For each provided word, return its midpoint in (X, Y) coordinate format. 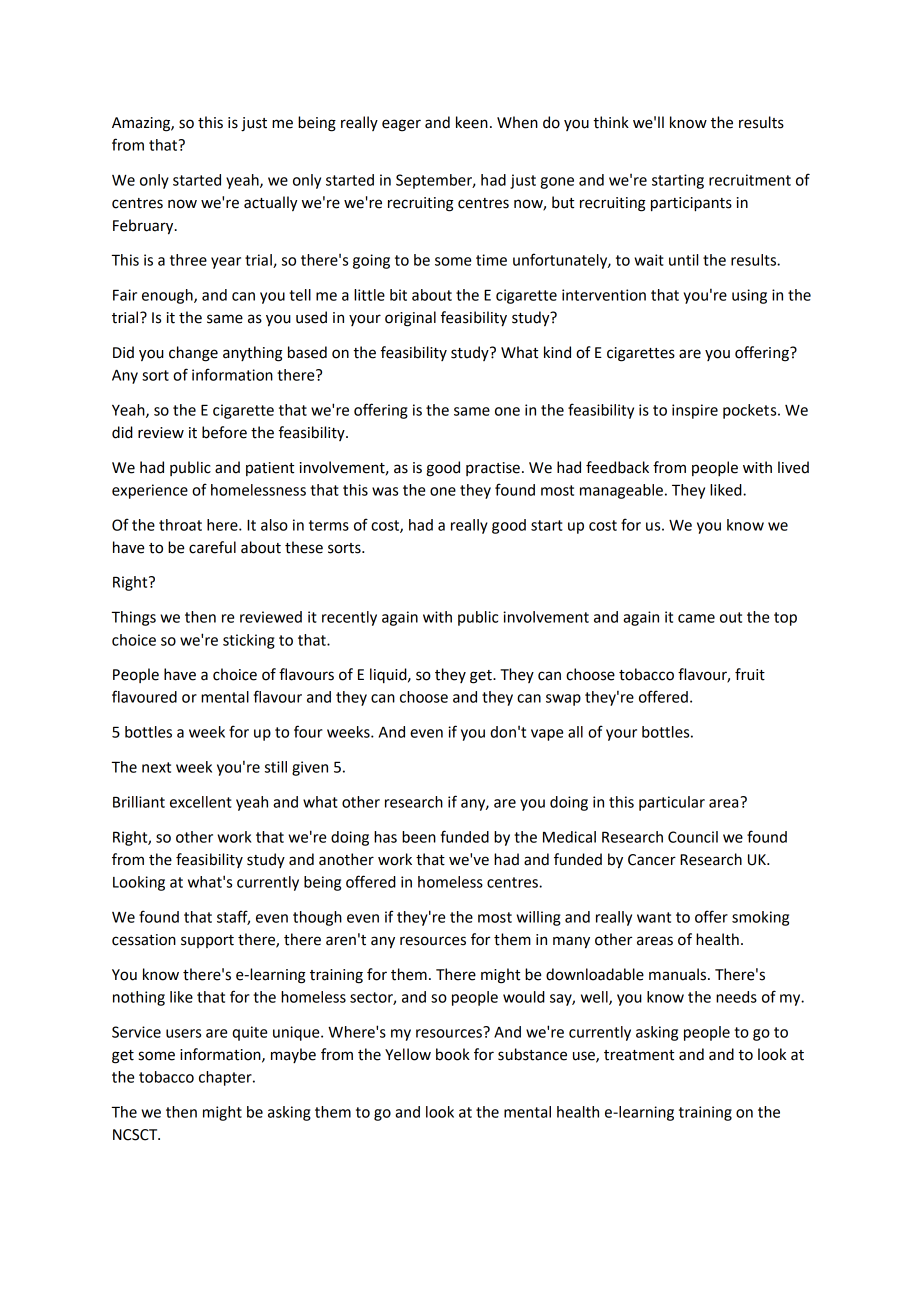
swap (563, 700)
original (410, 319)
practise (493, 469)
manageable (621, 491)
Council (693, 837)
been (419, 837)
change (193, 354)
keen (472, 122)
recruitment (750, 180)
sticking (249, 641)
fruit (750, 674)
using (749, 296)
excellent (201, 802)
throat (180, 525)
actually (271, 203)
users (183, 1033)
